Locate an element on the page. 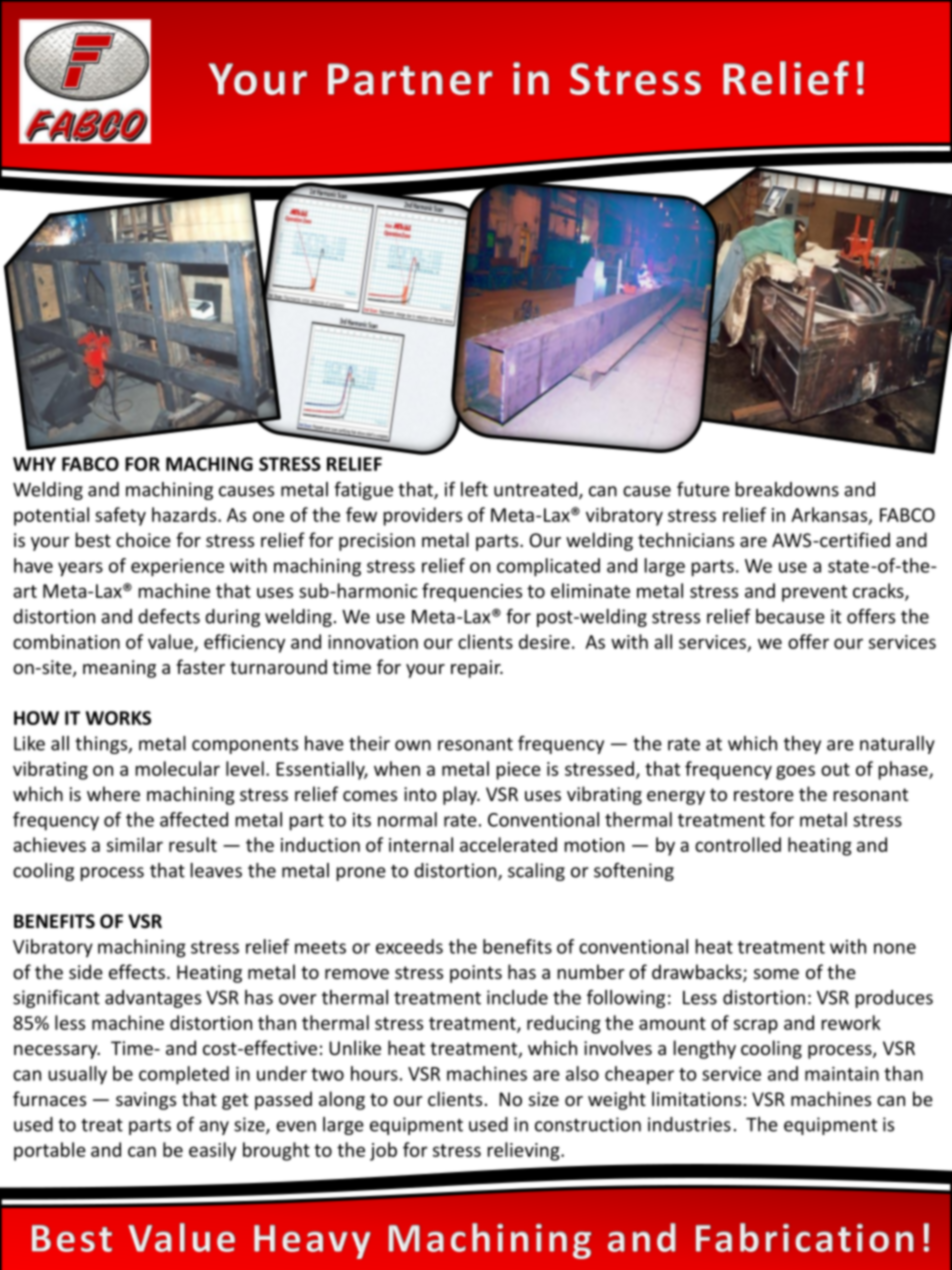 The image size is (952, 1270). any is located at coordinates (214, 1128).
